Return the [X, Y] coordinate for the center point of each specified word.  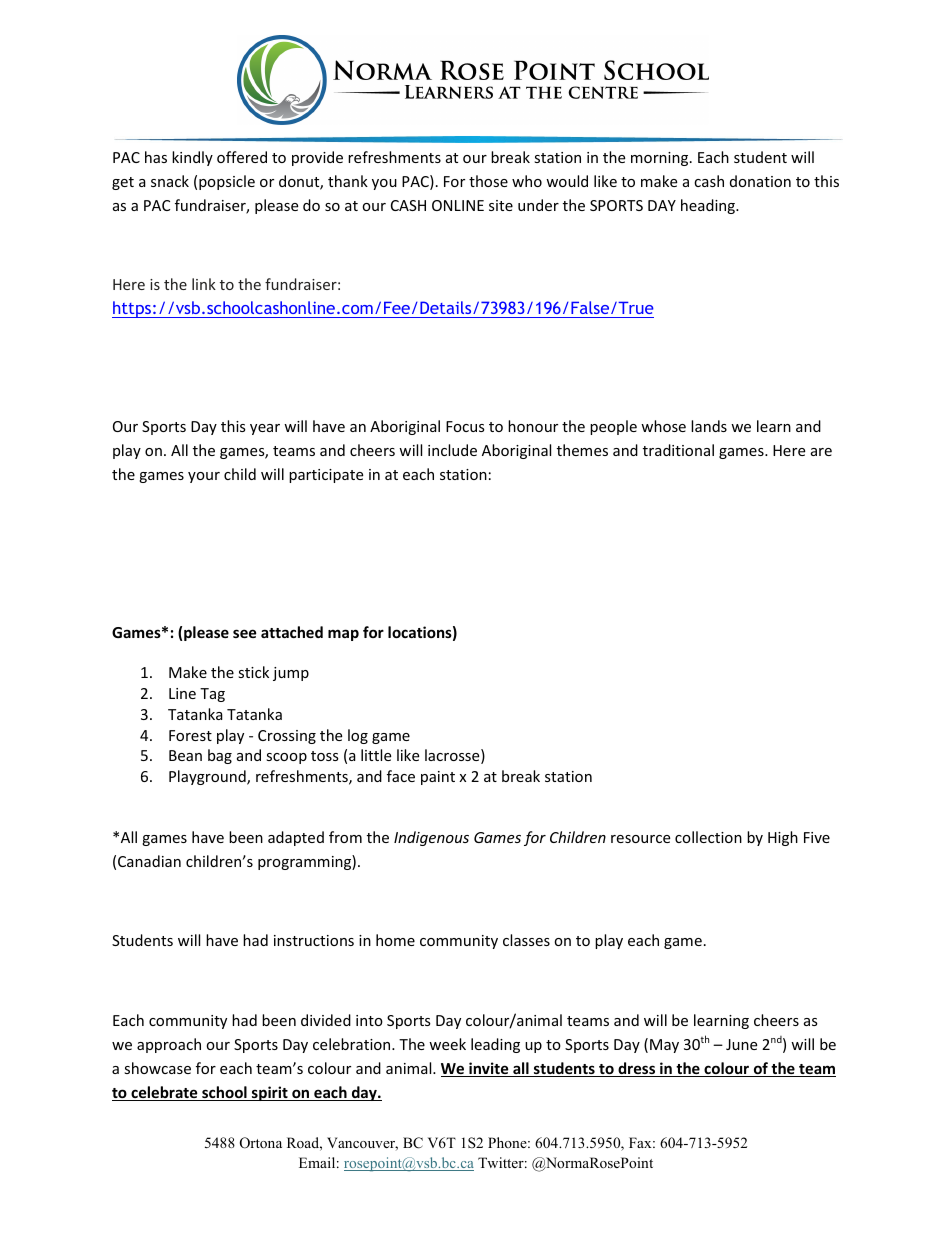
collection [708, 837]
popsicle [227, 182]
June [741, 1044]
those [488, 181]
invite [489, 1069]
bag [220, 756]
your [204, 477]
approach [169, 1045]
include [452, 450]
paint [438, 778]
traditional [678, 450]
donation [760, 181]
